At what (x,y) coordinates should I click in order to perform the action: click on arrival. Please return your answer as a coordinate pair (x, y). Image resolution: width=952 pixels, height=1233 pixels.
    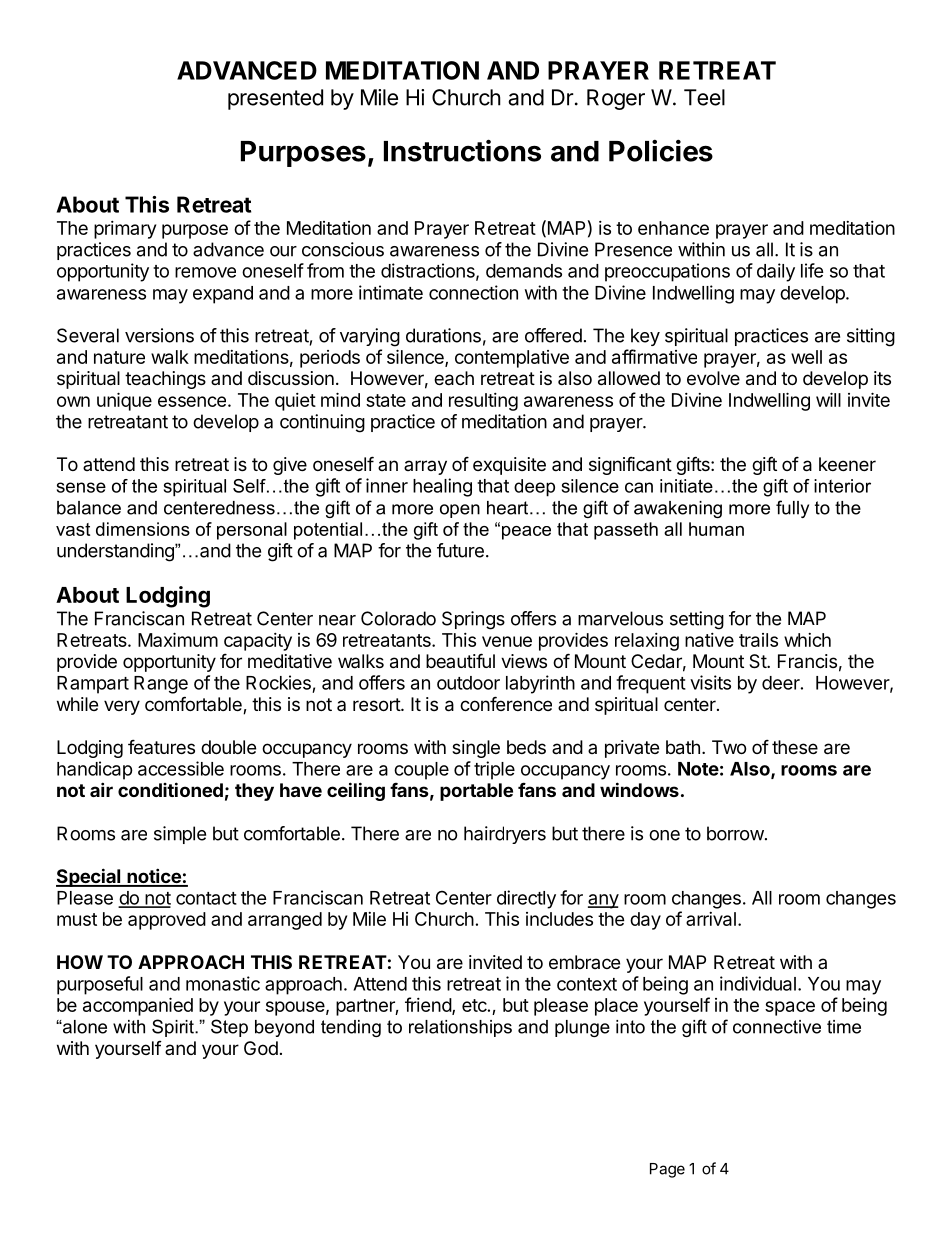
    Looking at the image, I should click on (711, 919).
